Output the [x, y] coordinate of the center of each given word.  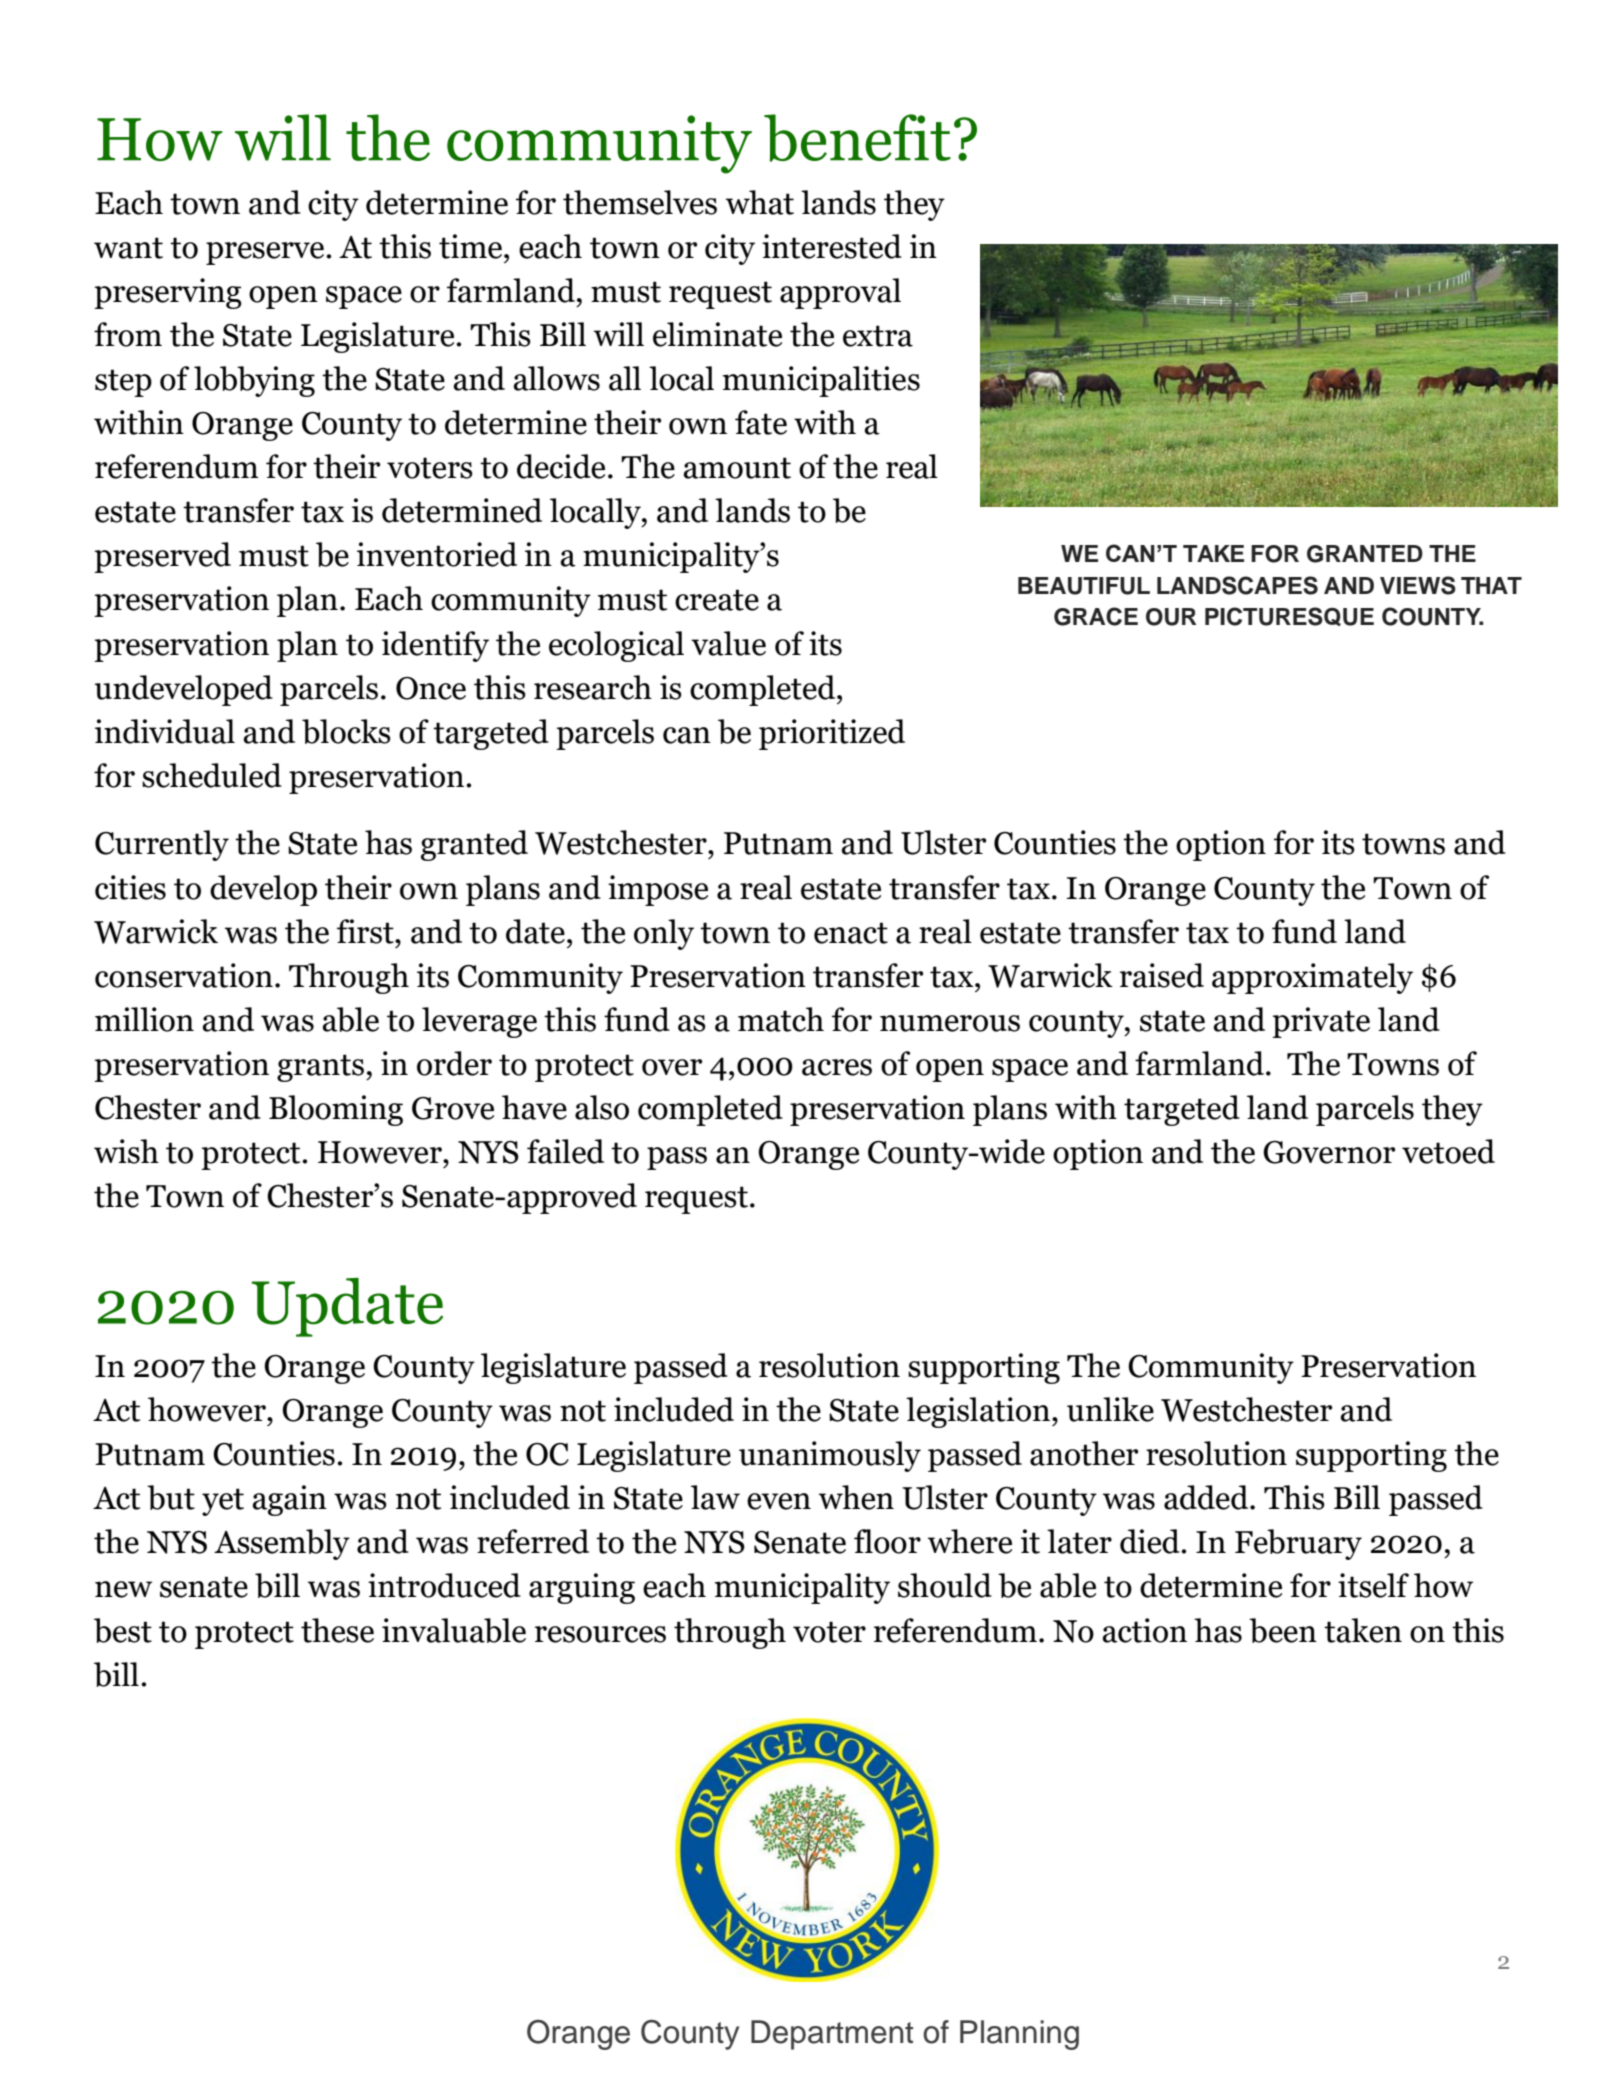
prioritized [832, 734]
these [337, 1630]
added [1207, 1497]
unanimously [830, 1456]
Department [832, 2035]
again [289, 1500]
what [760, 202]
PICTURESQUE [1289, 616]
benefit [857, 138]
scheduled [212, 775]
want [128, 248]
